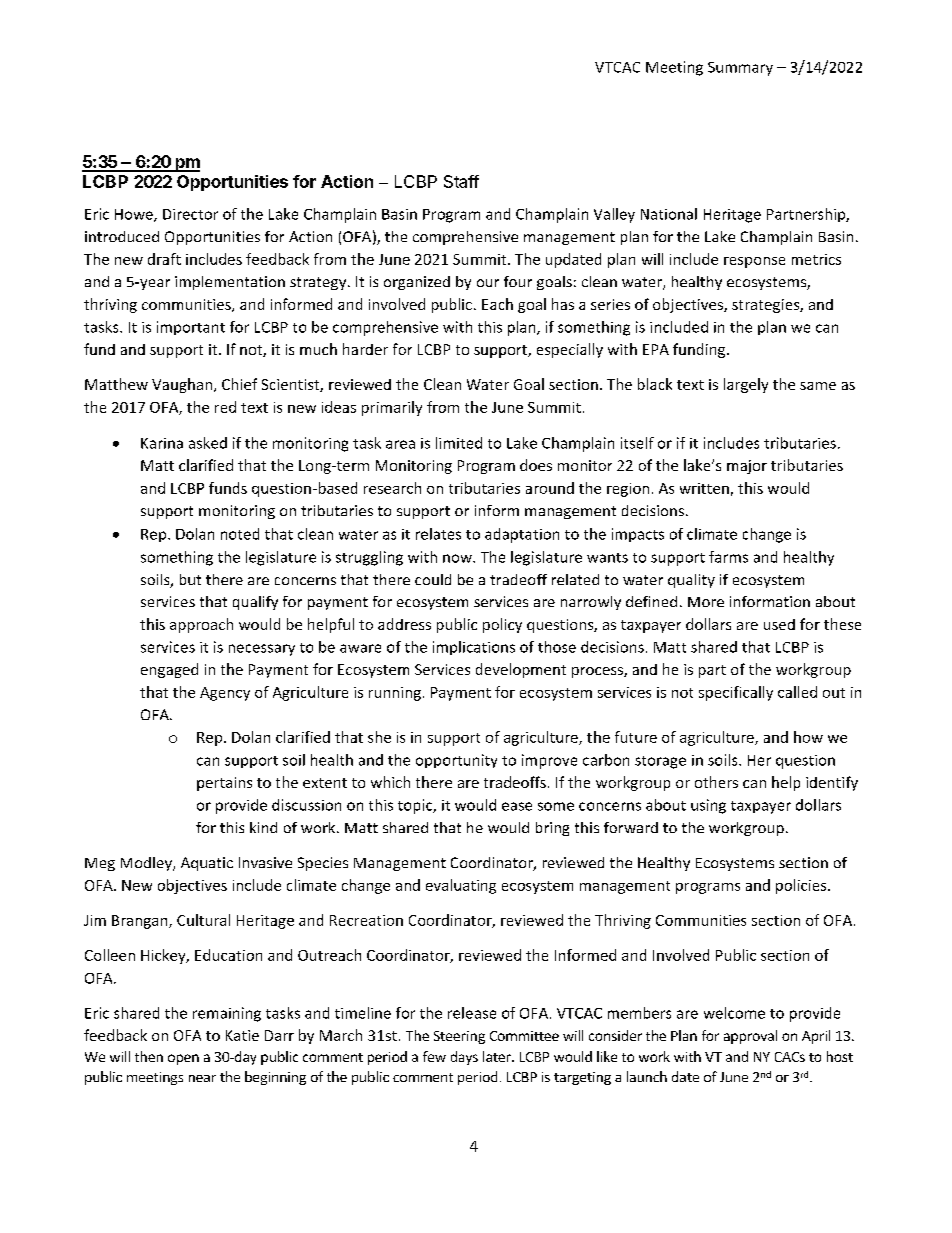  Describe the element at coordinates (746, 385) in the screenshot. I see `largely` at that location.
